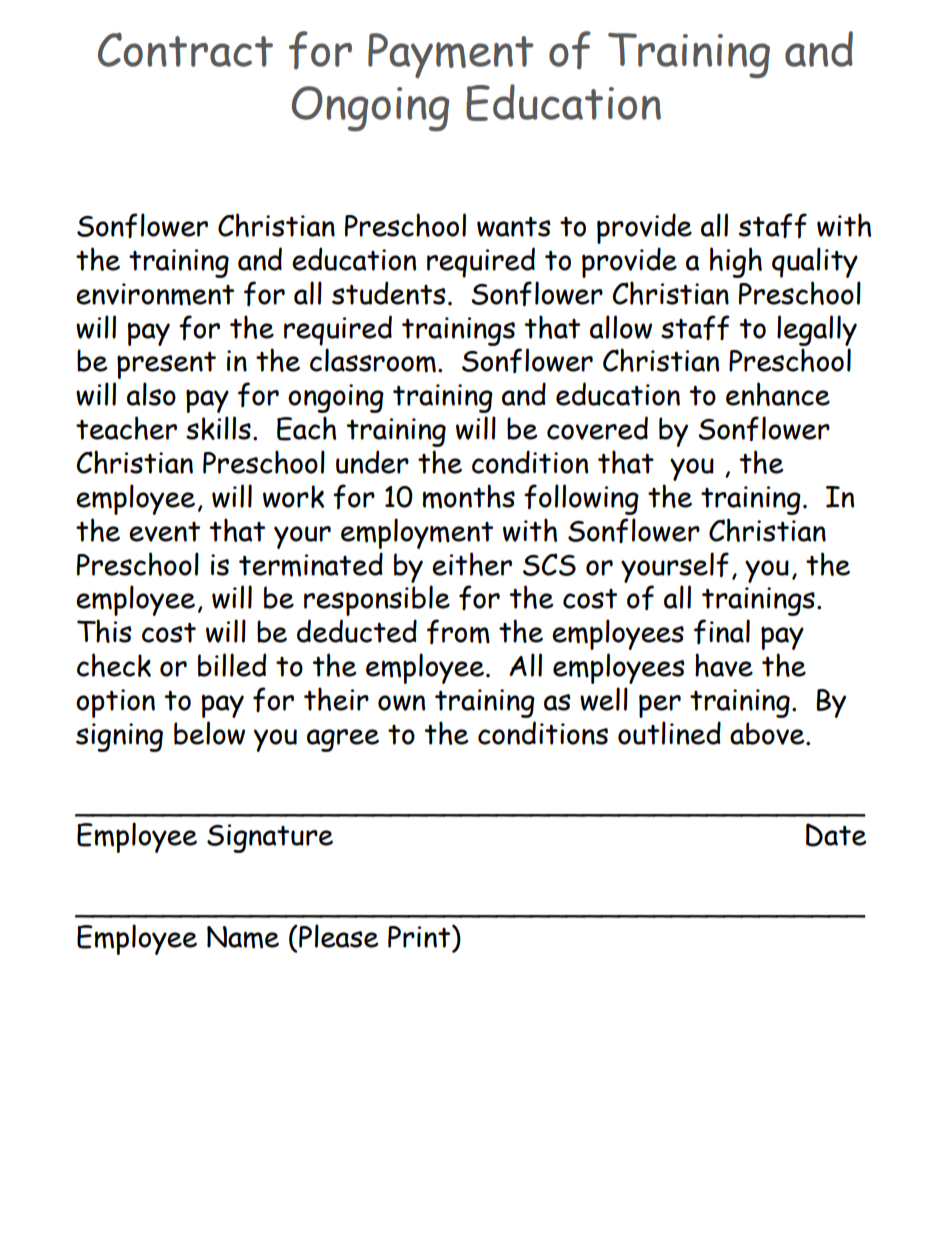 The width and height of the document is (952, 1233). I want to click on from, so click(458, 631).
